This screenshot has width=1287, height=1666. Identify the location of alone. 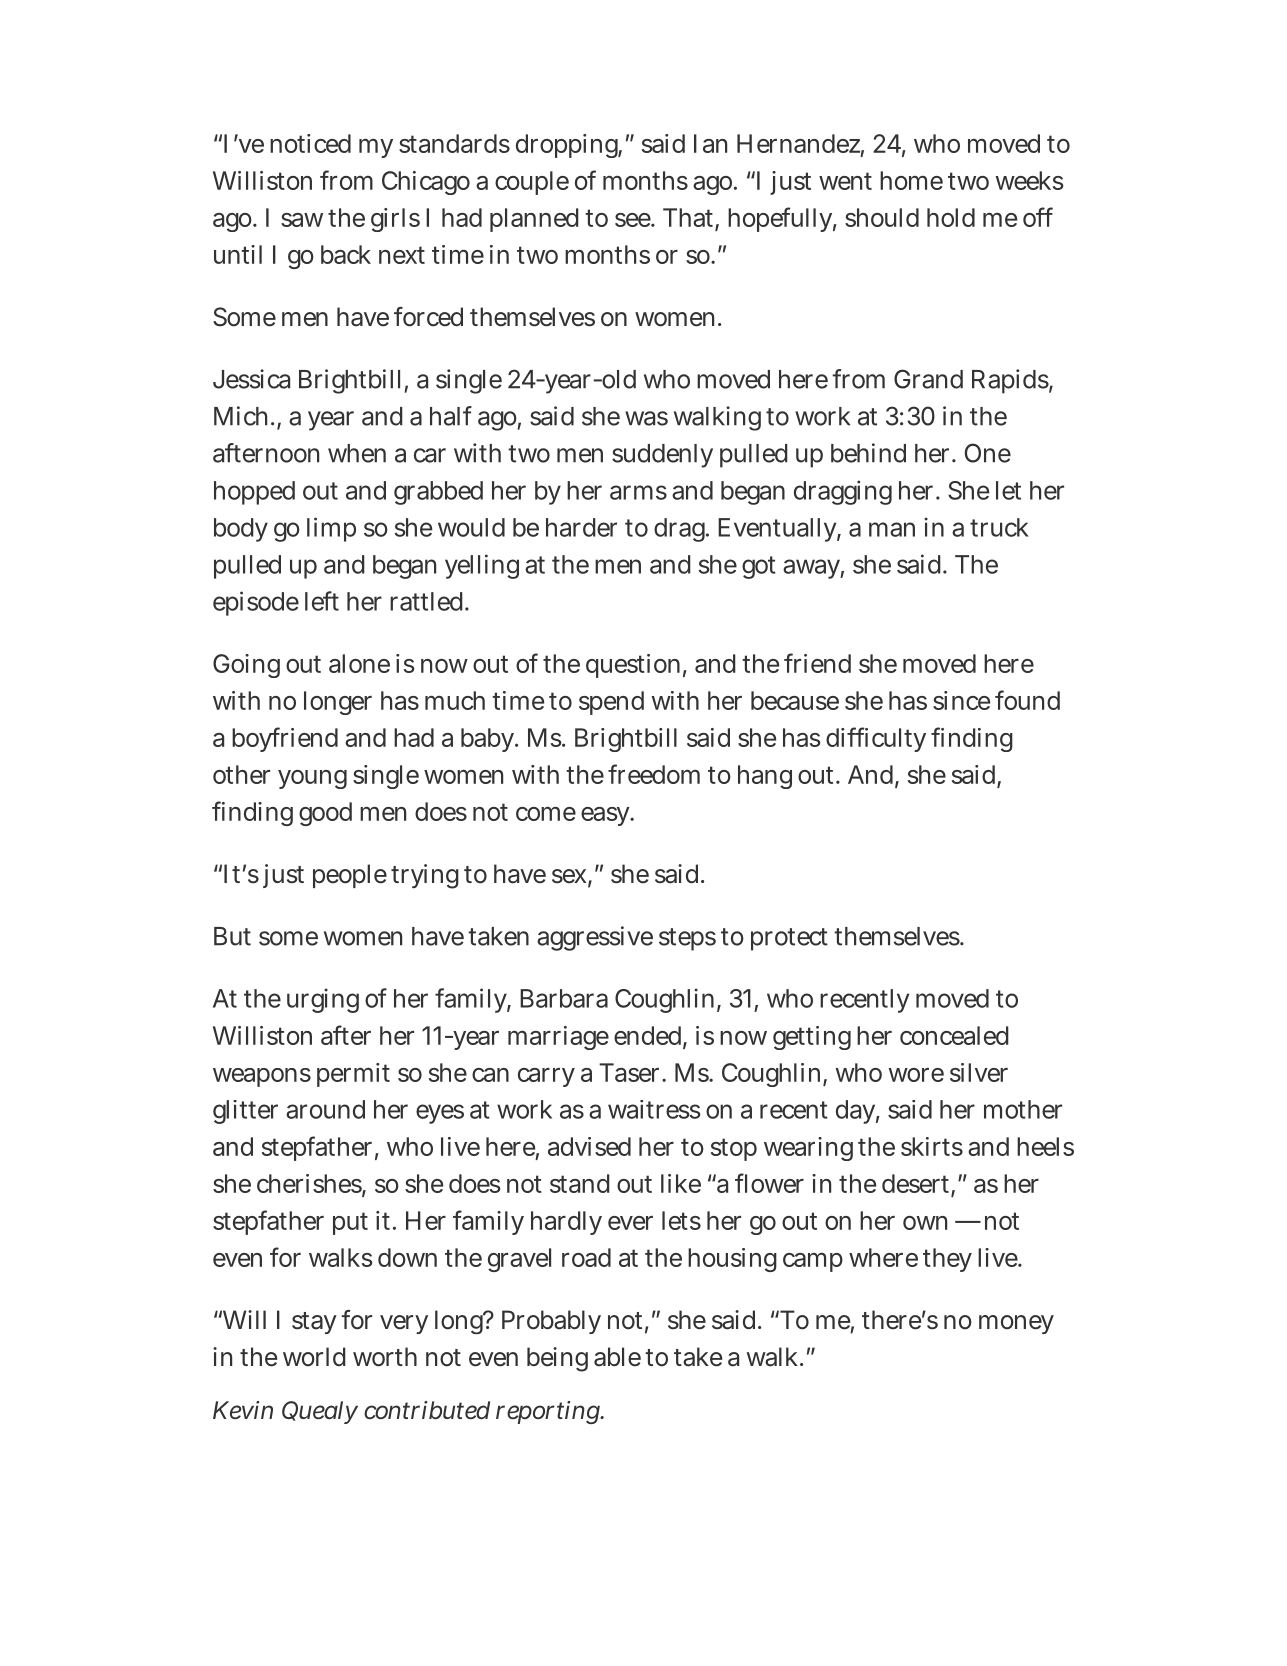
(359, 663).
